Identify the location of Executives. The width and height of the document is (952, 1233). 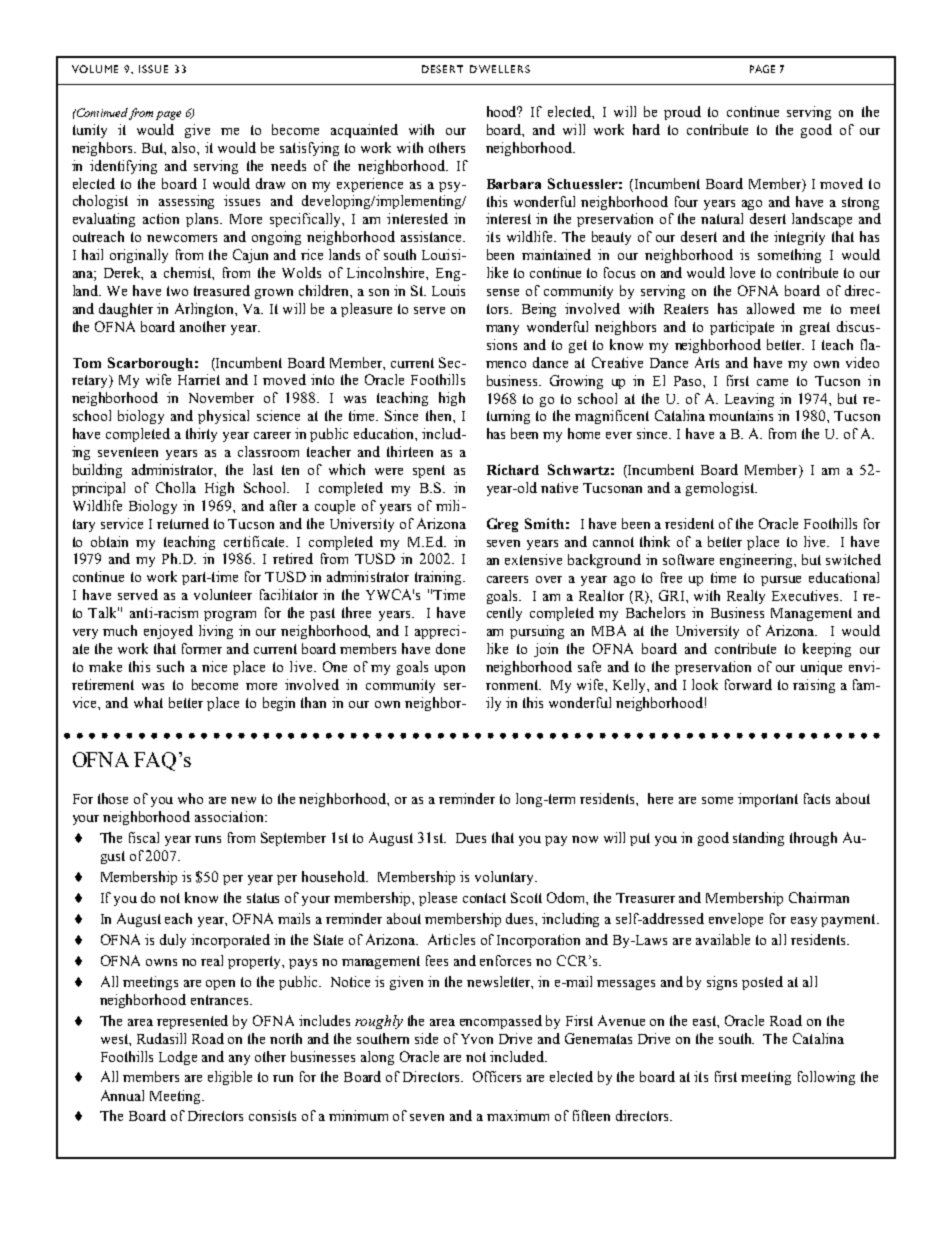
(807, 595).
